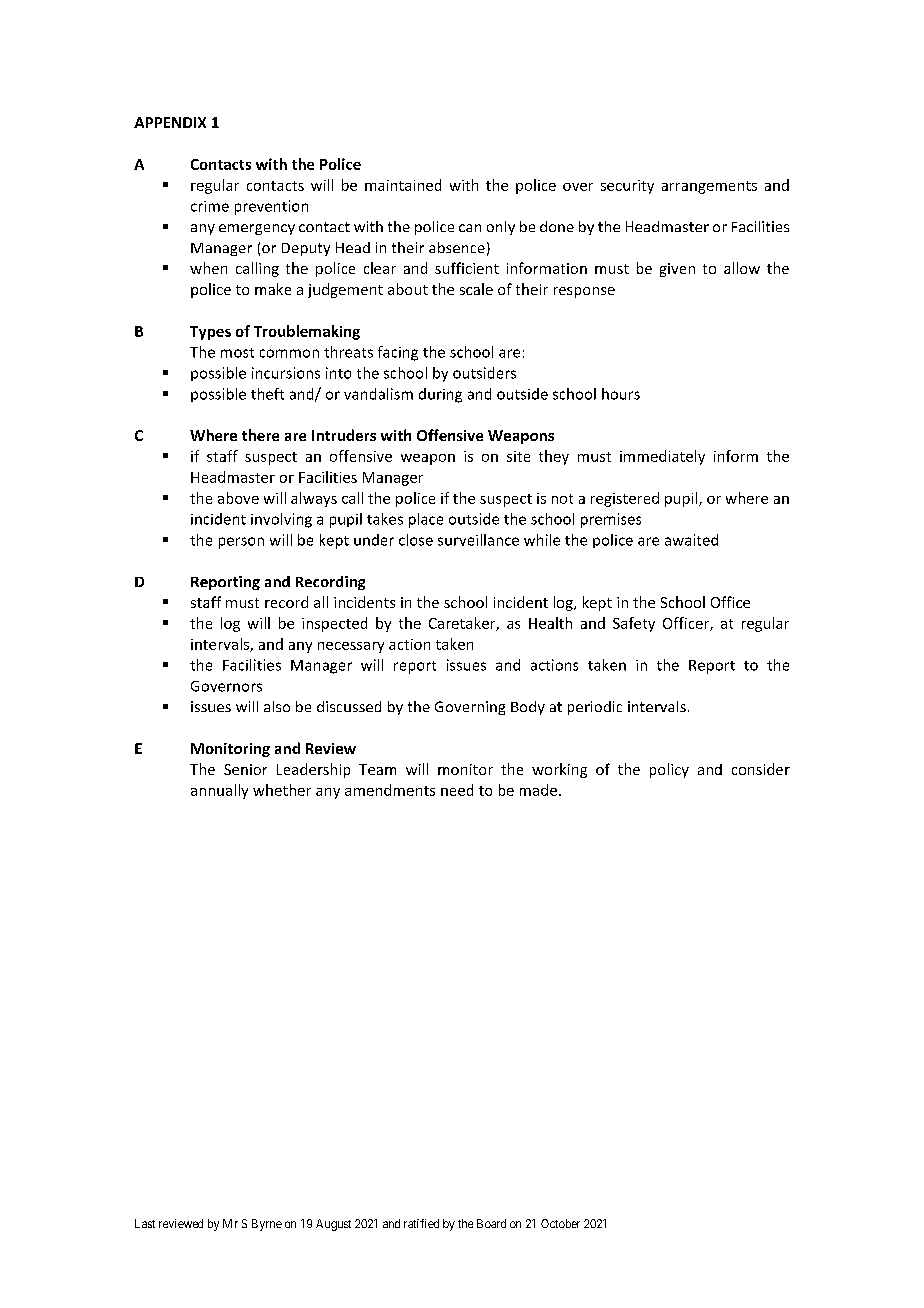 Image resolution: width=924 pixels, height=1308 pixels. I want to click on during, so click(440, 395).
